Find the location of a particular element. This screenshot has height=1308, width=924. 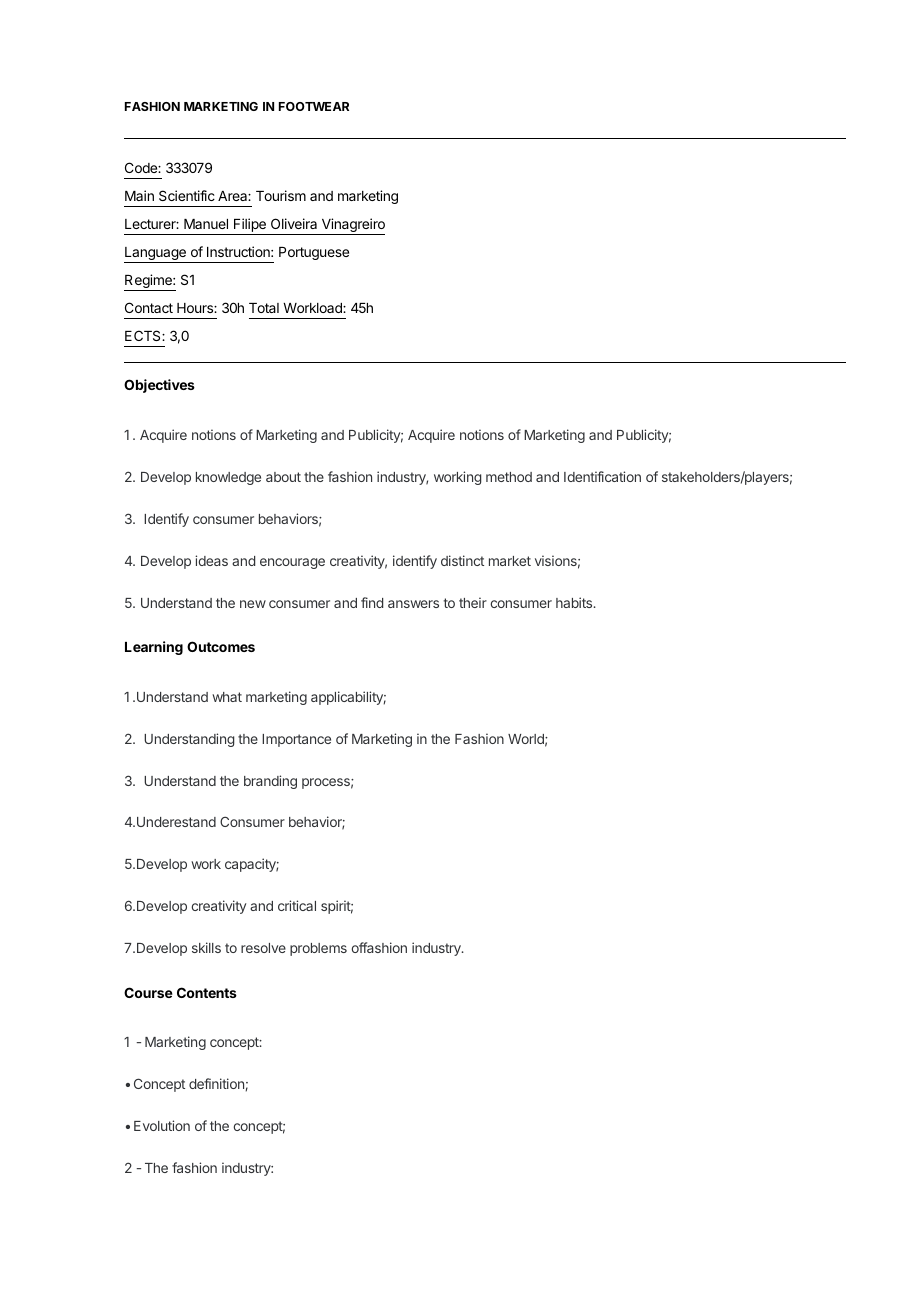

branding is located at coordinates (270, 782).
